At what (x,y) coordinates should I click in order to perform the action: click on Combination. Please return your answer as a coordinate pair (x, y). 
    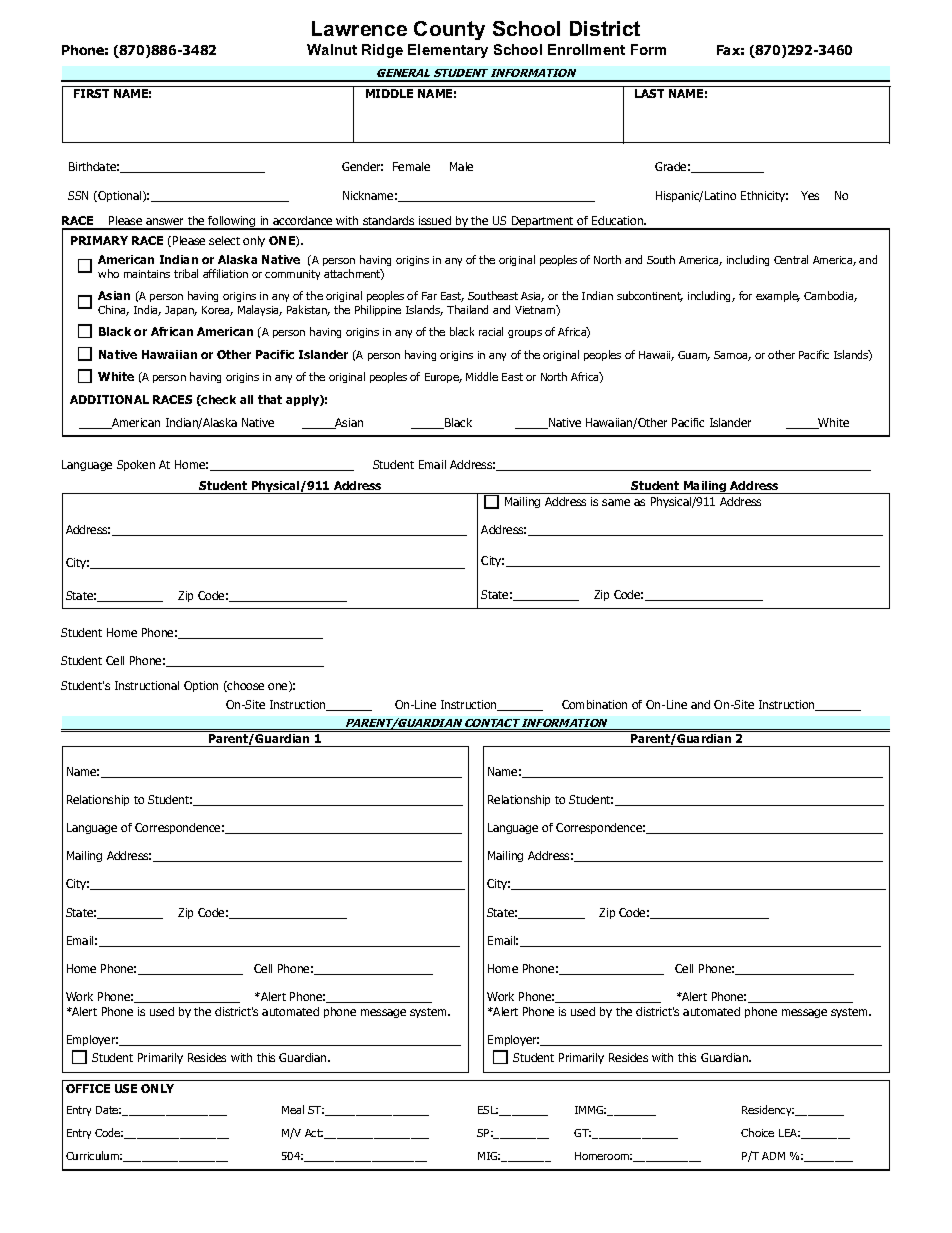
    Looking at the image, I should click on (594, 704).
